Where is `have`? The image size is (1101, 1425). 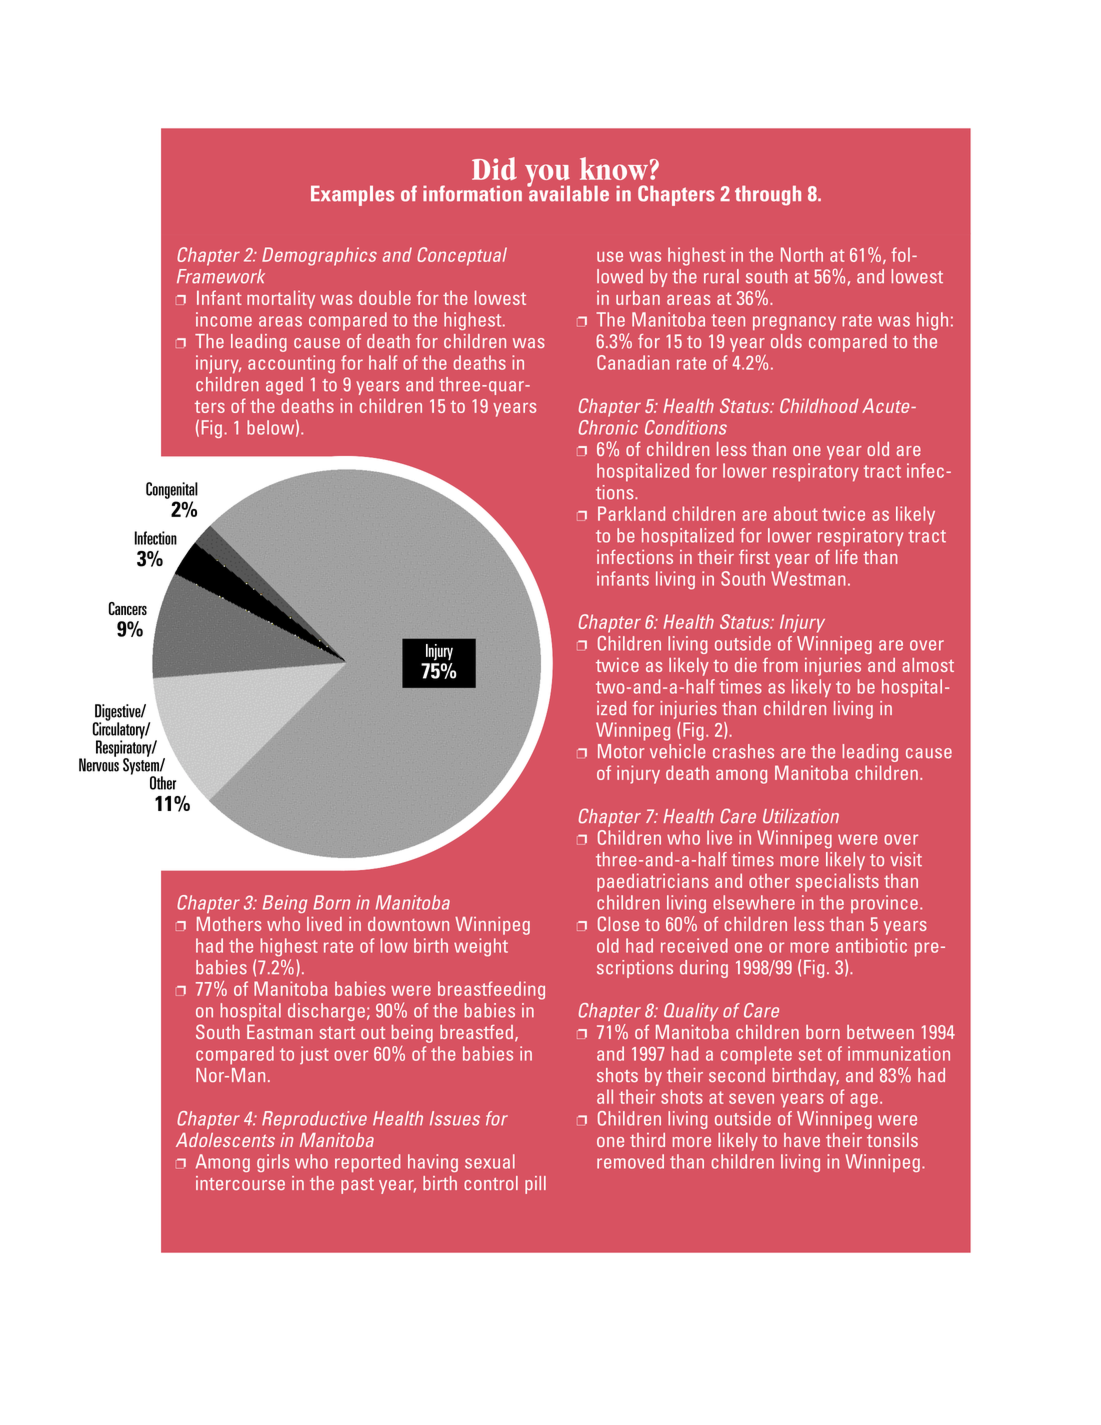 have is located at coordinates (802, 1140).
